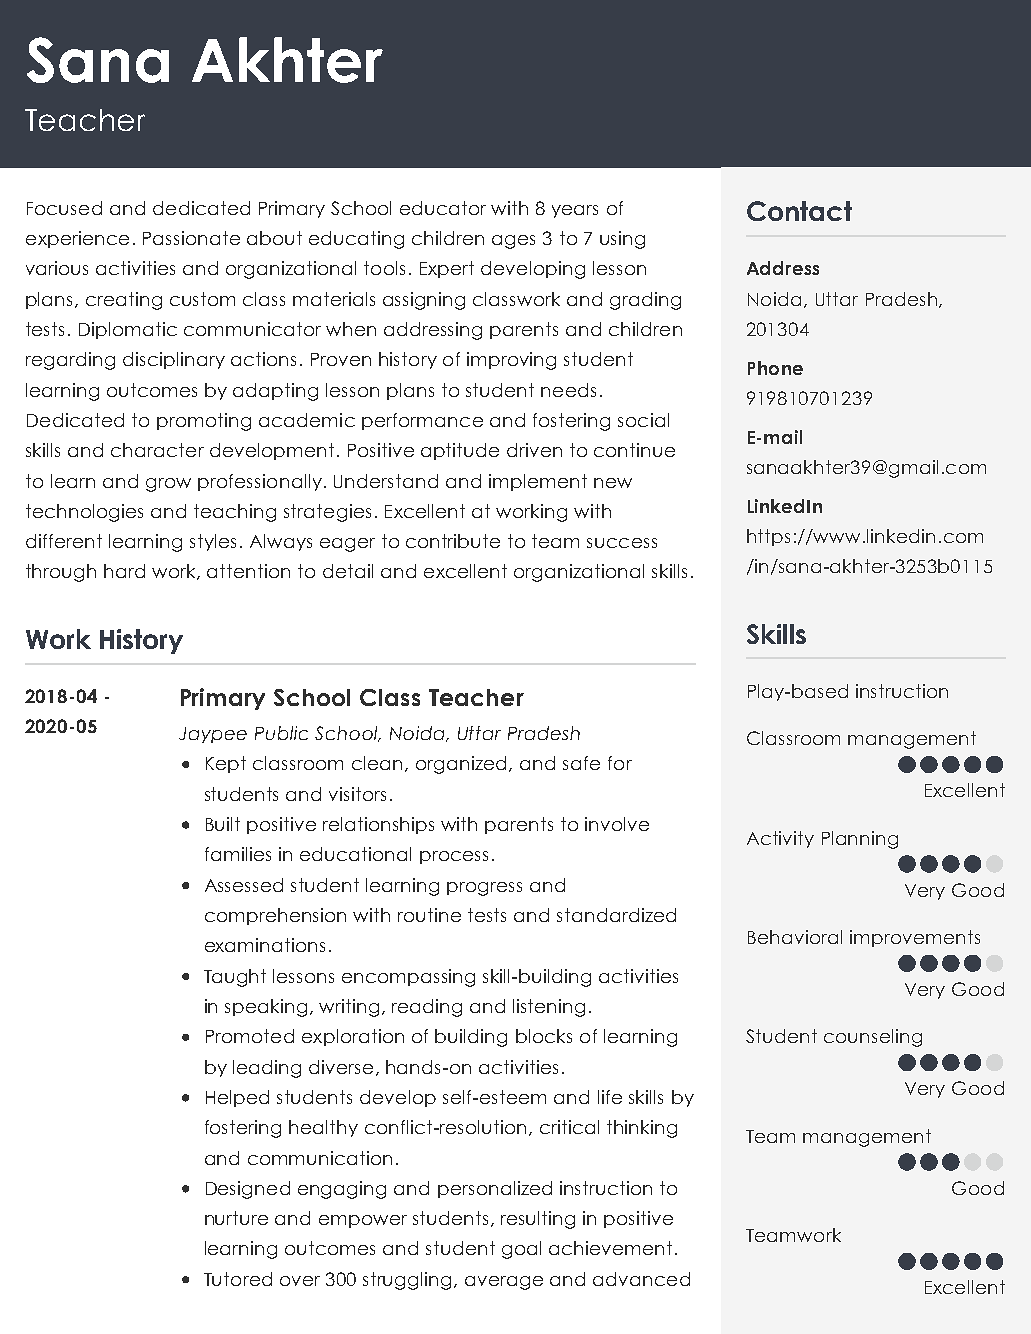 The height and width of the screenshot is (1334, 1031). What do you see at coordinates (513, 242) in the screenshot?
I see `ages` at bounding box center [513, 242].
